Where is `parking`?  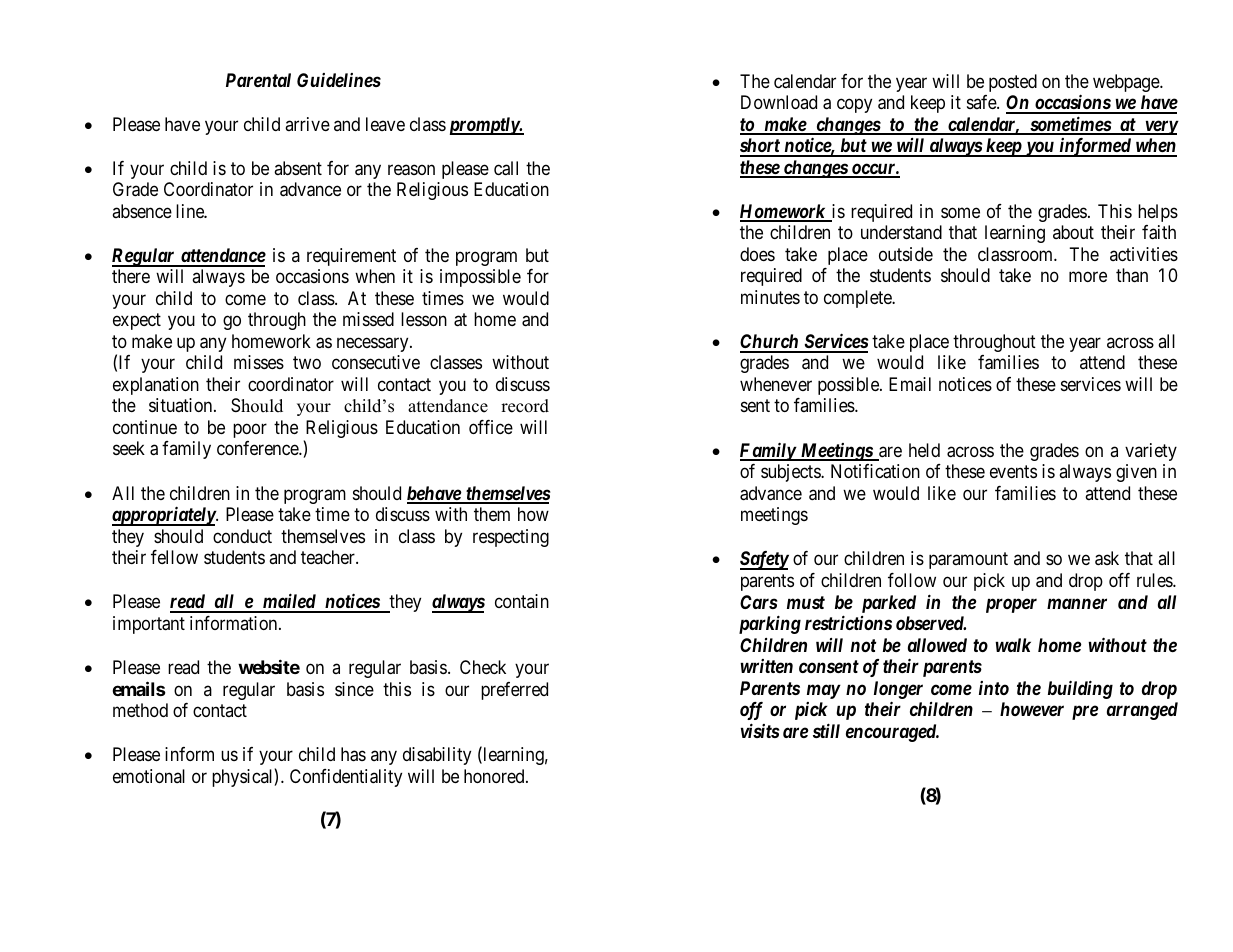 parking is located at coordinates (770, 624).
